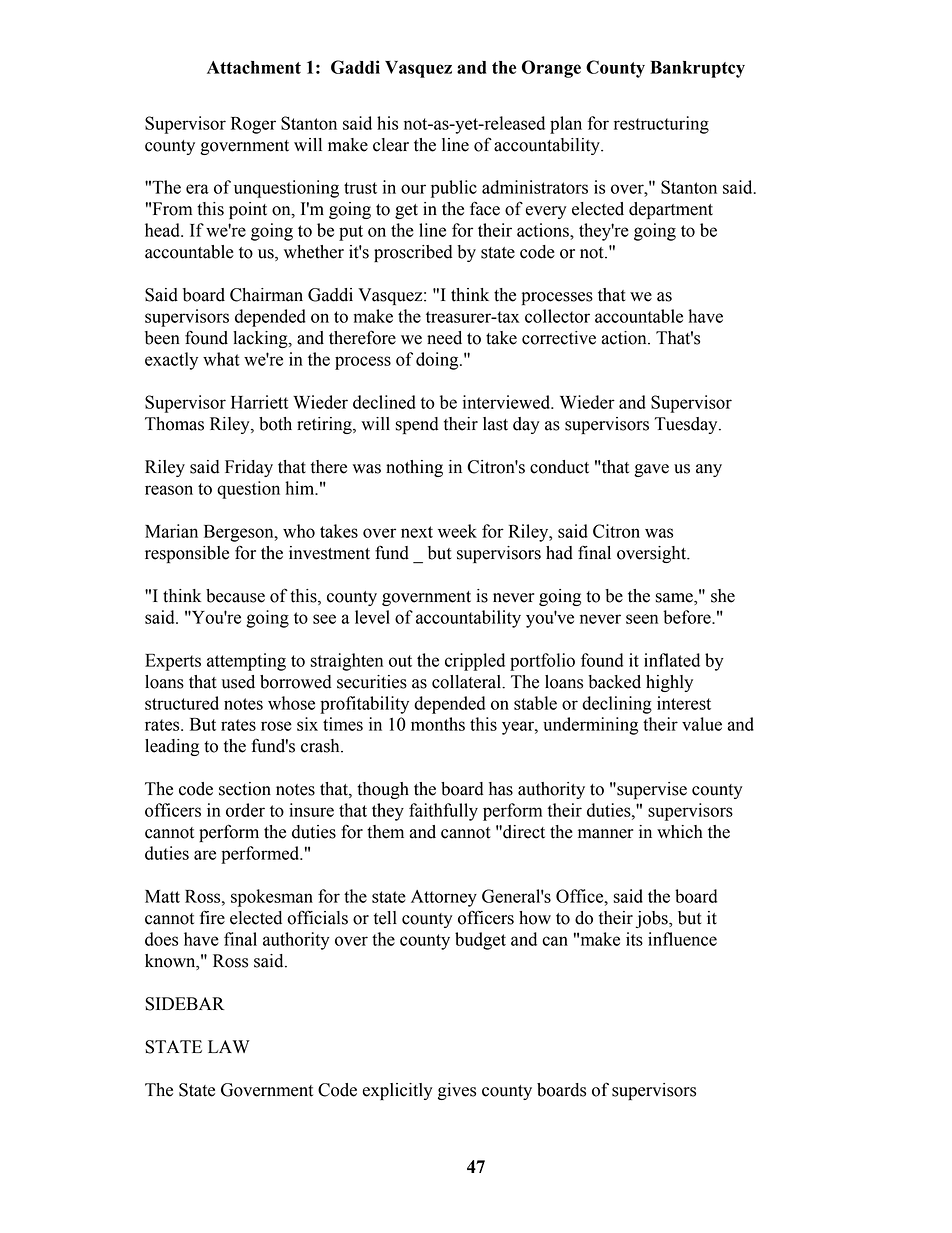 This image has height=1233, width=952. I want to click on week, so click(457, 531).
